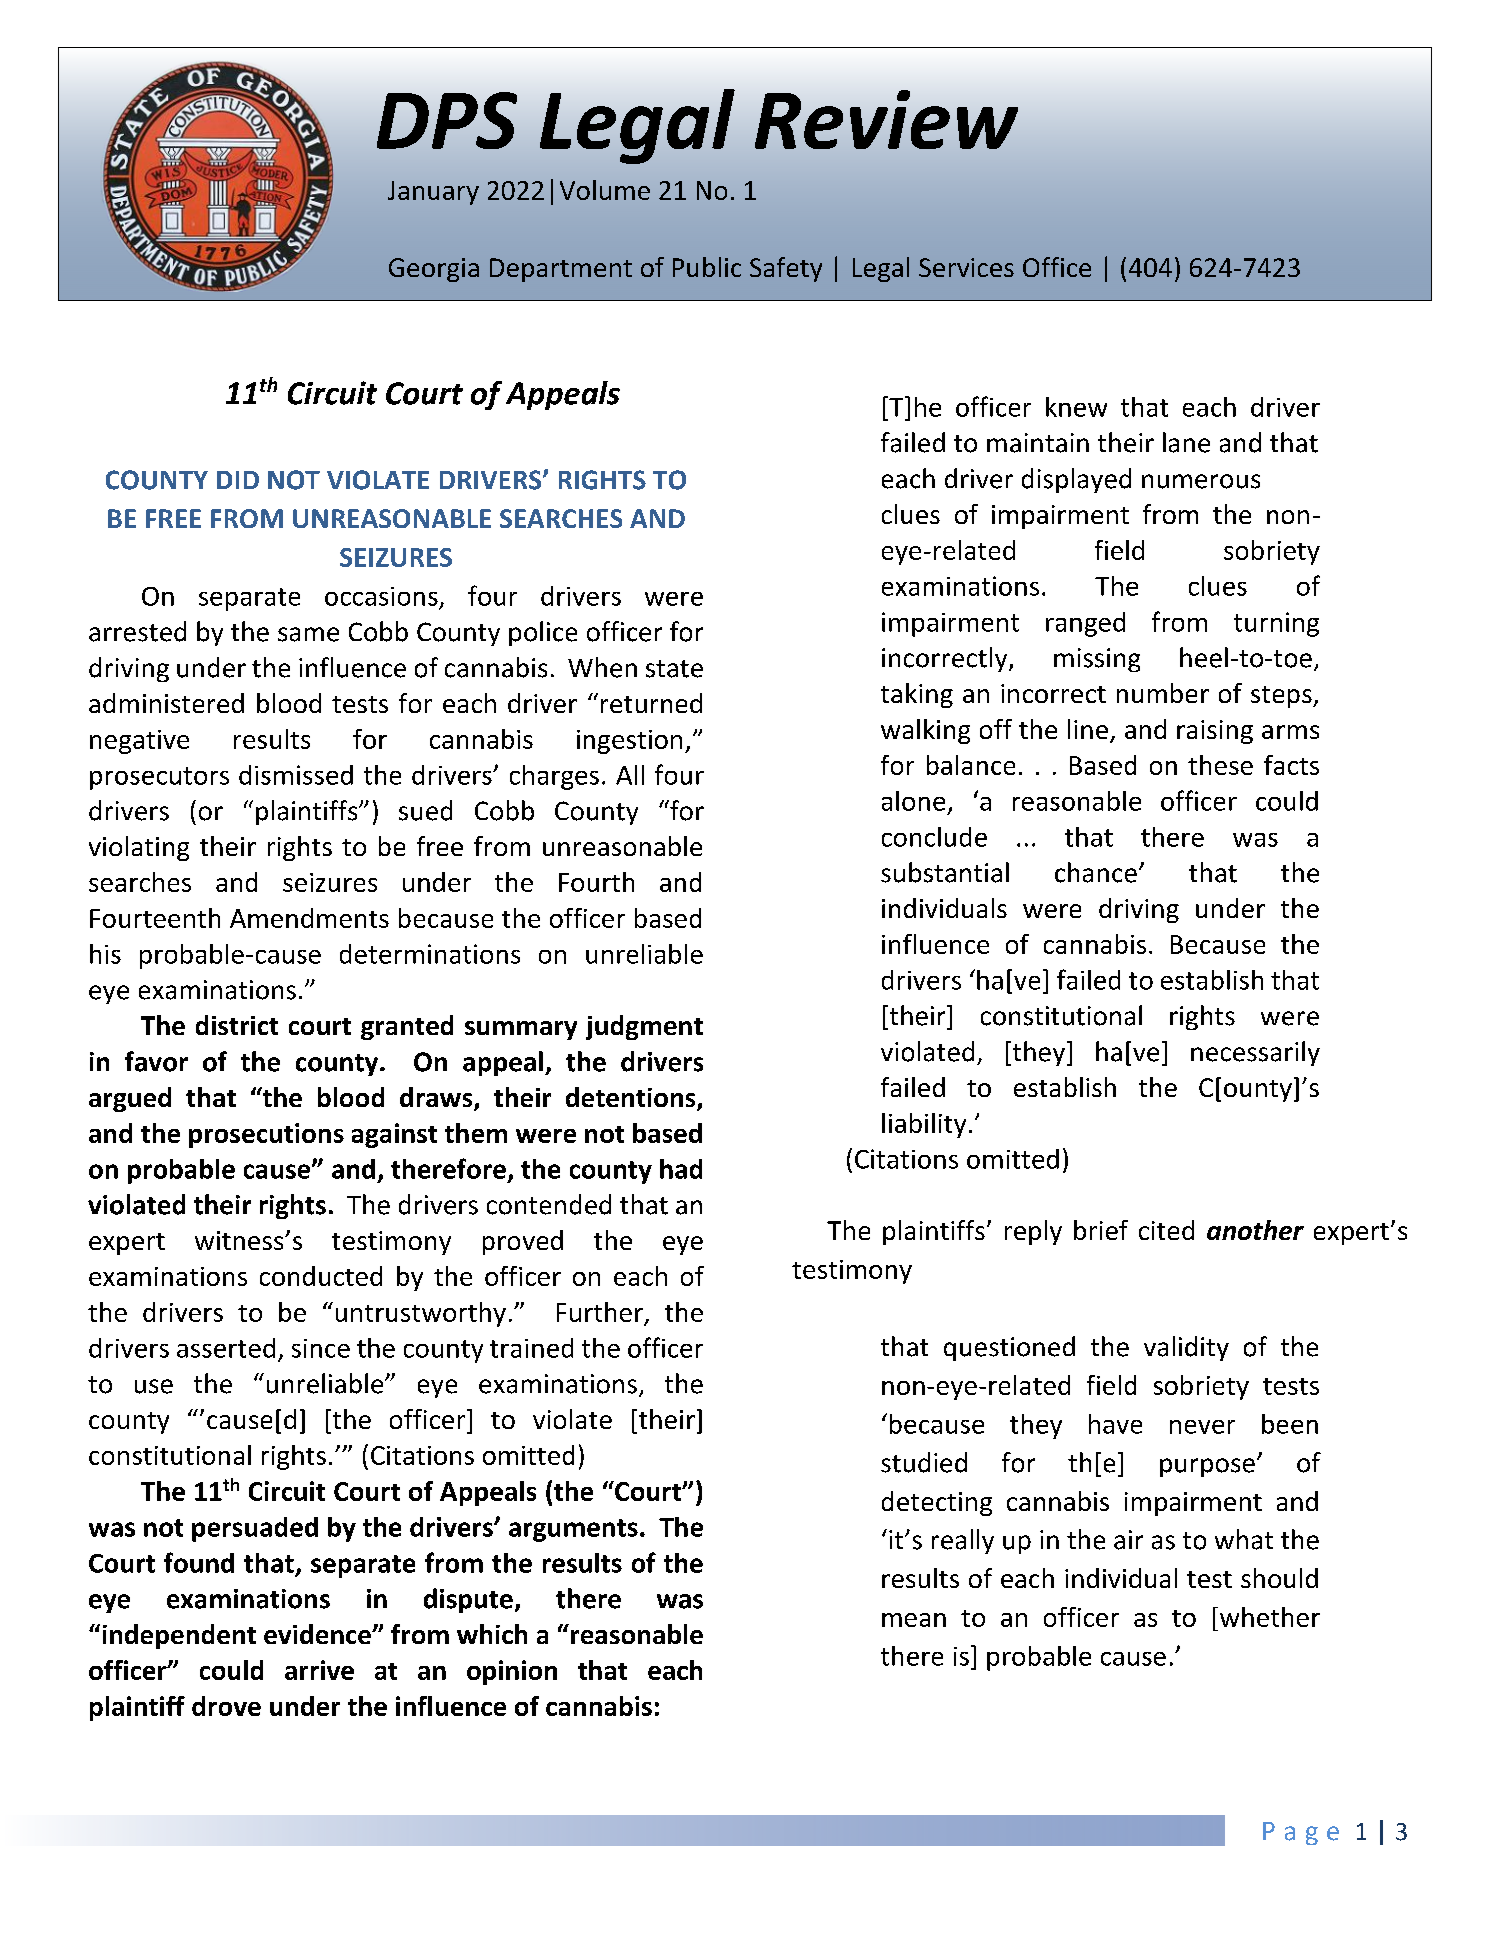  Describe the element at coordinates (238, 480) in the screenshot. I see `DID` at that location.
